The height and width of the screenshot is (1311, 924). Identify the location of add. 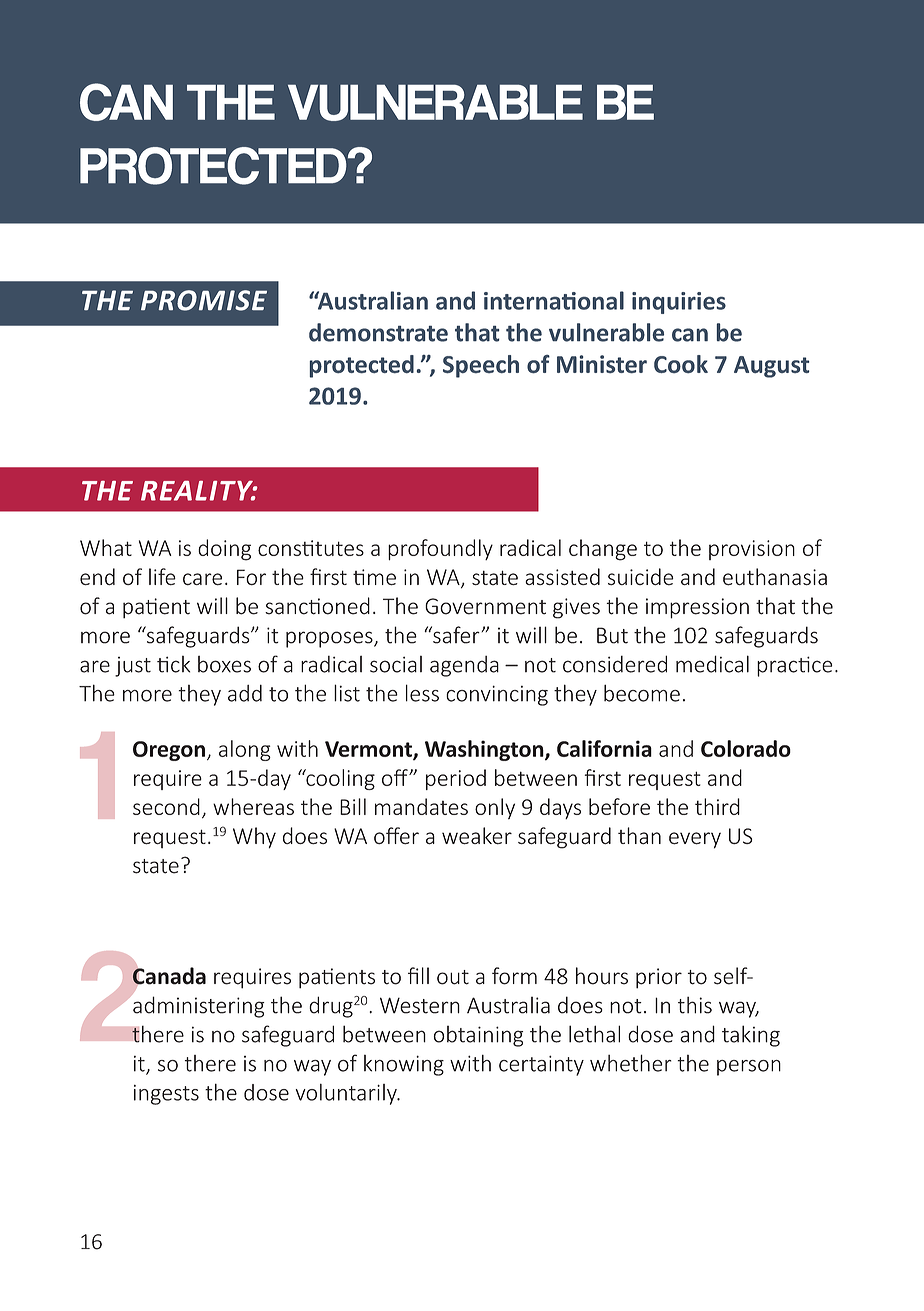
(245, 693).
